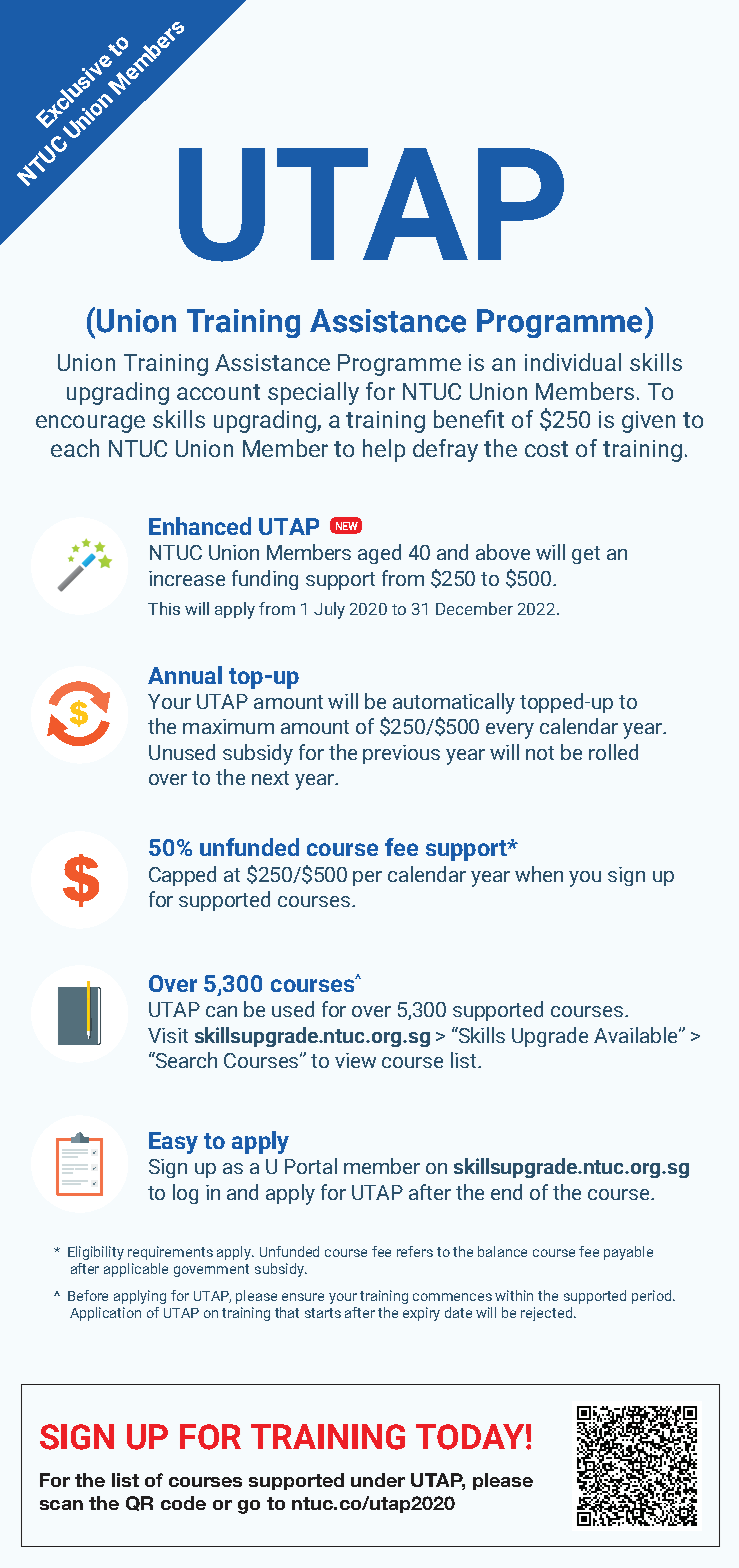  What do you see at coordinates (173, 1143) in the screenshot?
I see `Easy` at bounding box center [173, 1143].
